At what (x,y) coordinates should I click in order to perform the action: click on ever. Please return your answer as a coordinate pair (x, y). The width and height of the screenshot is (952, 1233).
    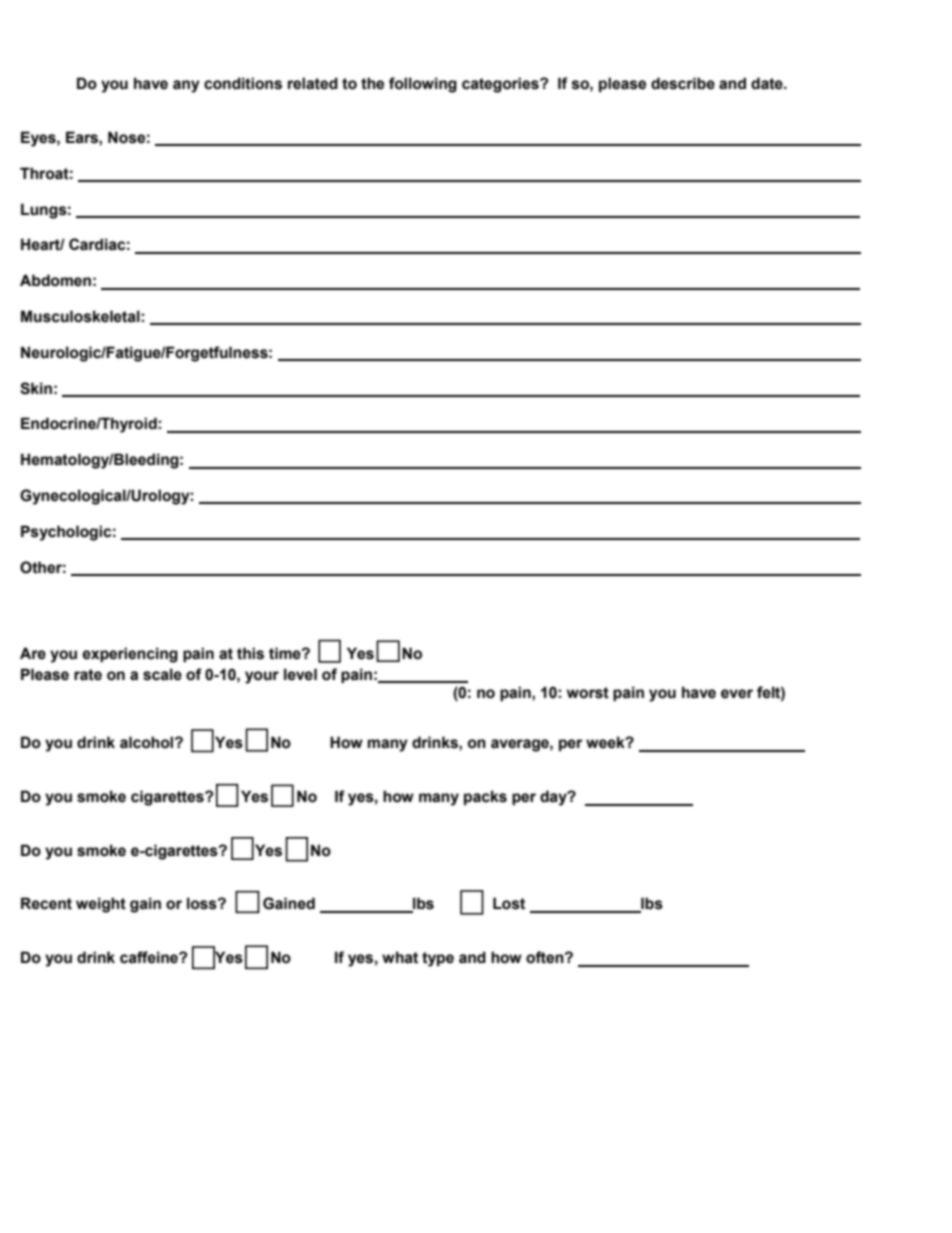
    Looking at the image, I should click on (737, 694).
